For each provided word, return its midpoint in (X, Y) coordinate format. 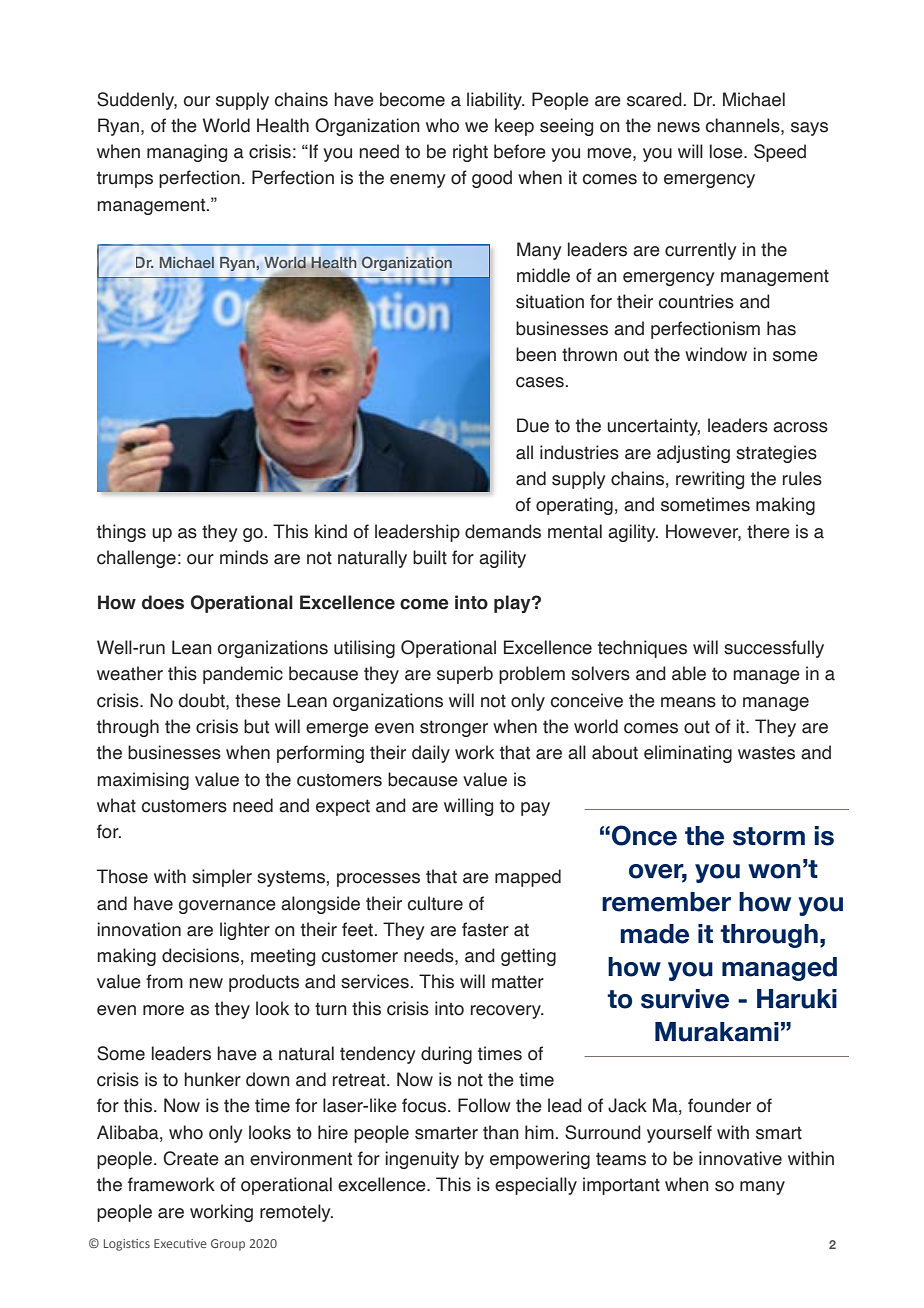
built (430, 557)
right (470, 153)
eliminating (688, 754)
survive (685, 999)
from (164, 981)
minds (244, 557)
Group (228, 1245)
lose (727, 151)
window (716, 354)
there (768, 531)
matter (518, 982)
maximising (143, 781)
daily (431, 754)
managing (187, 153)
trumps (125, 180)
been (536, 354)
